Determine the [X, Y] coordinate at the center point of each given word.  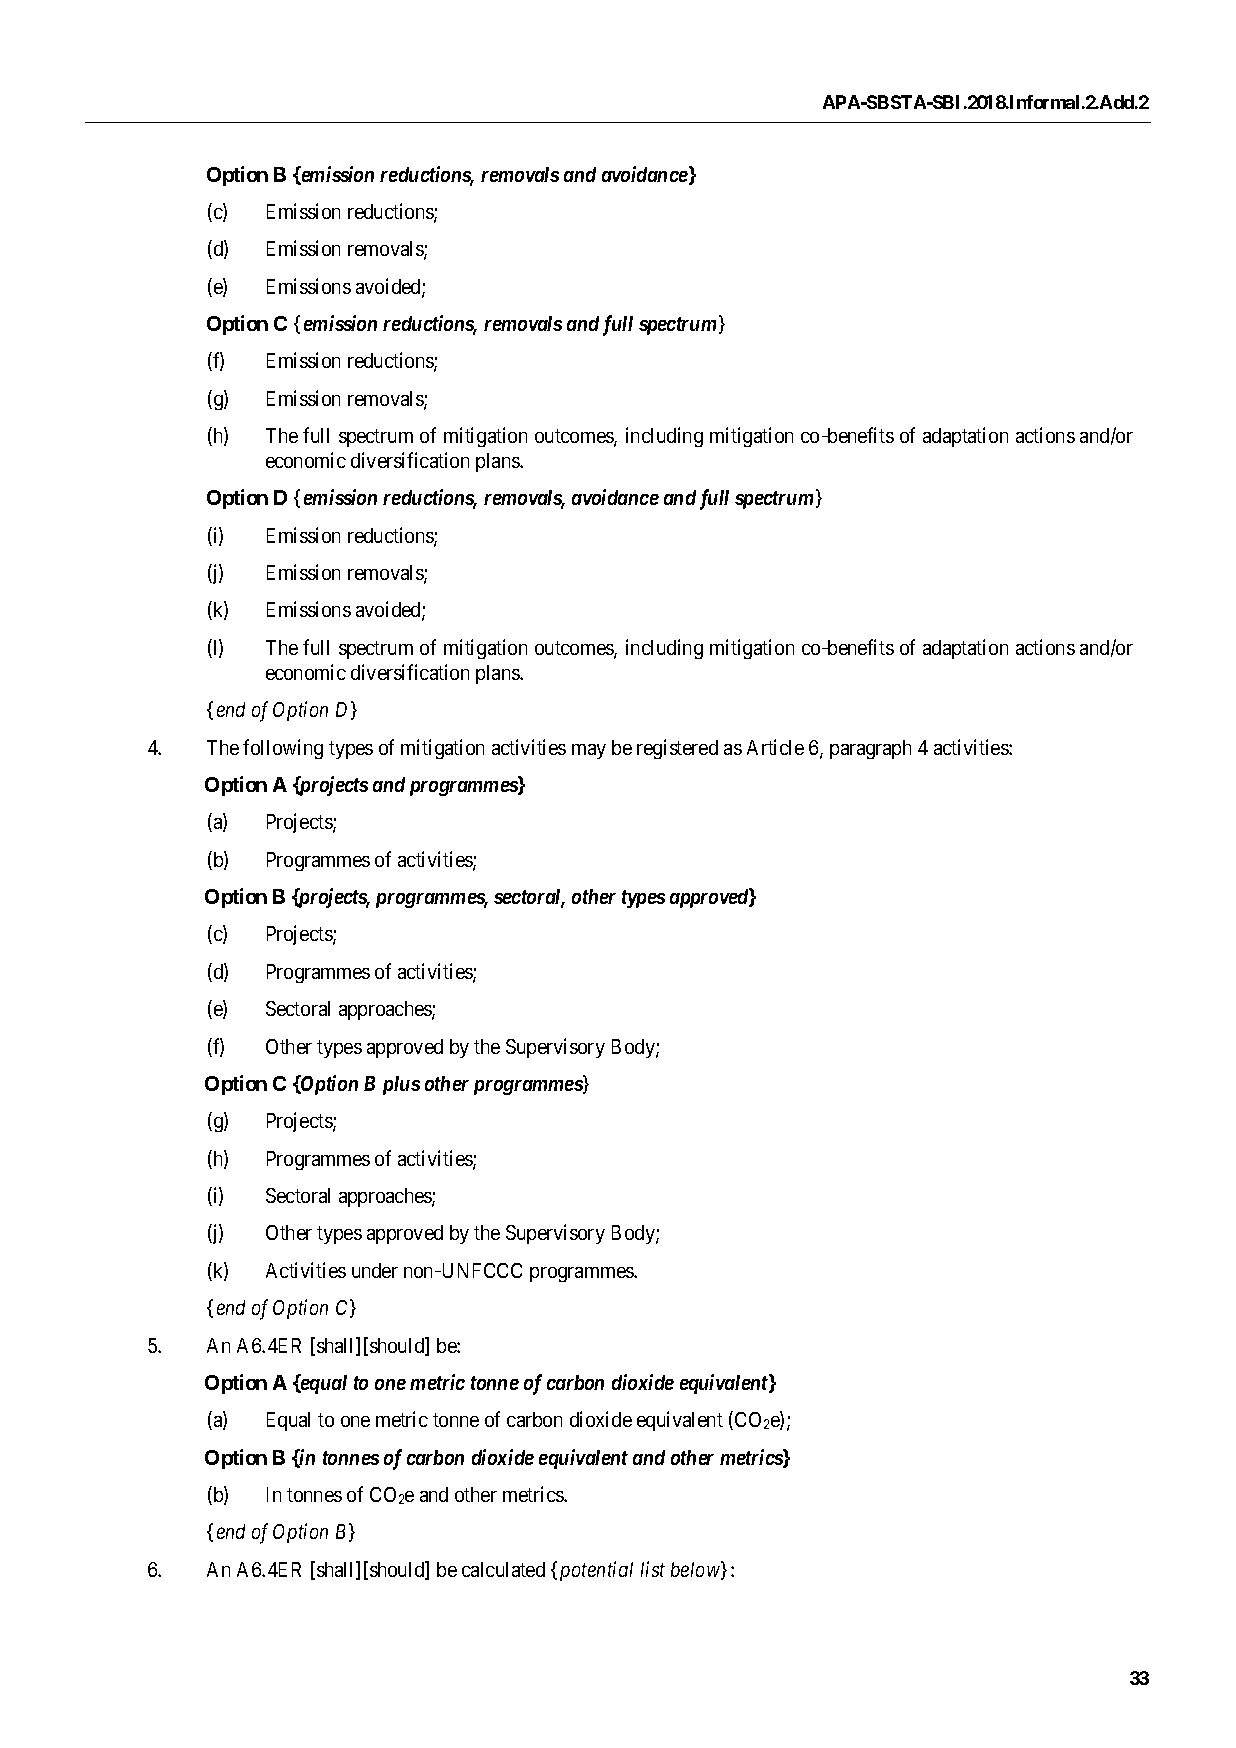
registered [677, 749]
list [653, 1569]
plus [401, 1085]
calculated [503, 1569]
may [589, 751]
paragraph [870, 749]
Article [775, 747]
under [375, 1270]
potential [596, 1571]
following [283, 749]
